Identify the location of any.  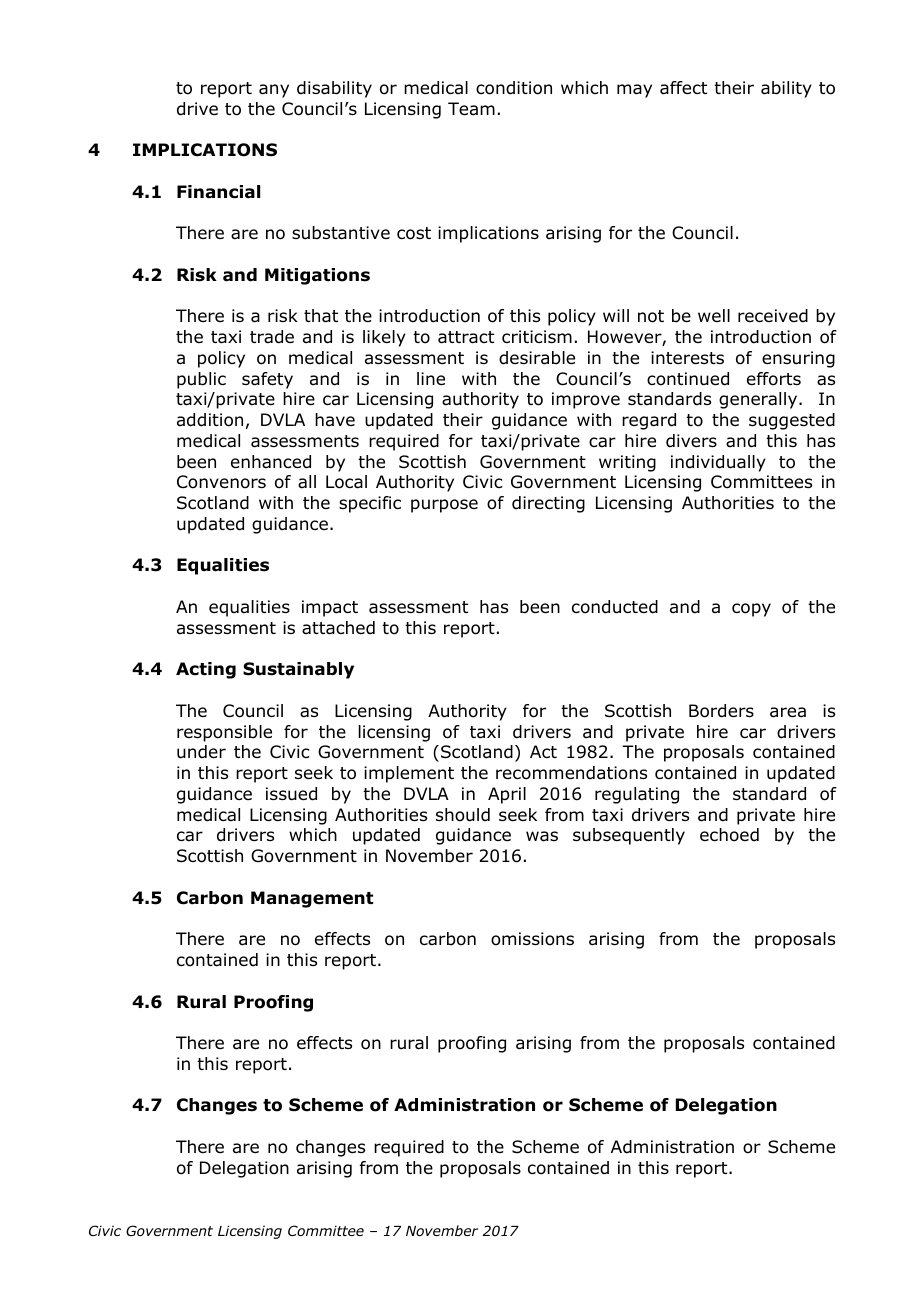
(274, 91).
